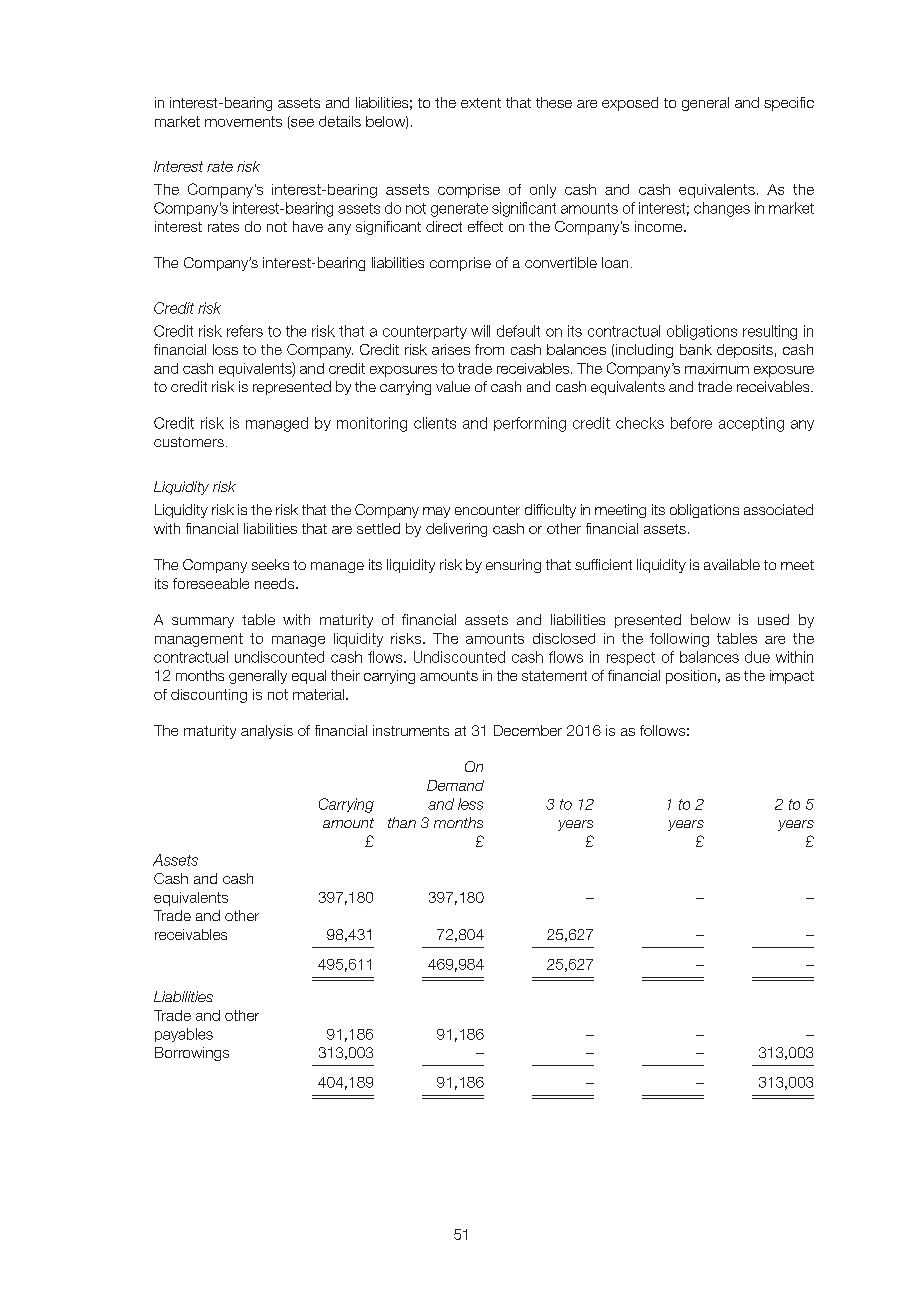  Describe the element at coordinates (192, 1054) in the page. I see `Borrowings` at that location.
